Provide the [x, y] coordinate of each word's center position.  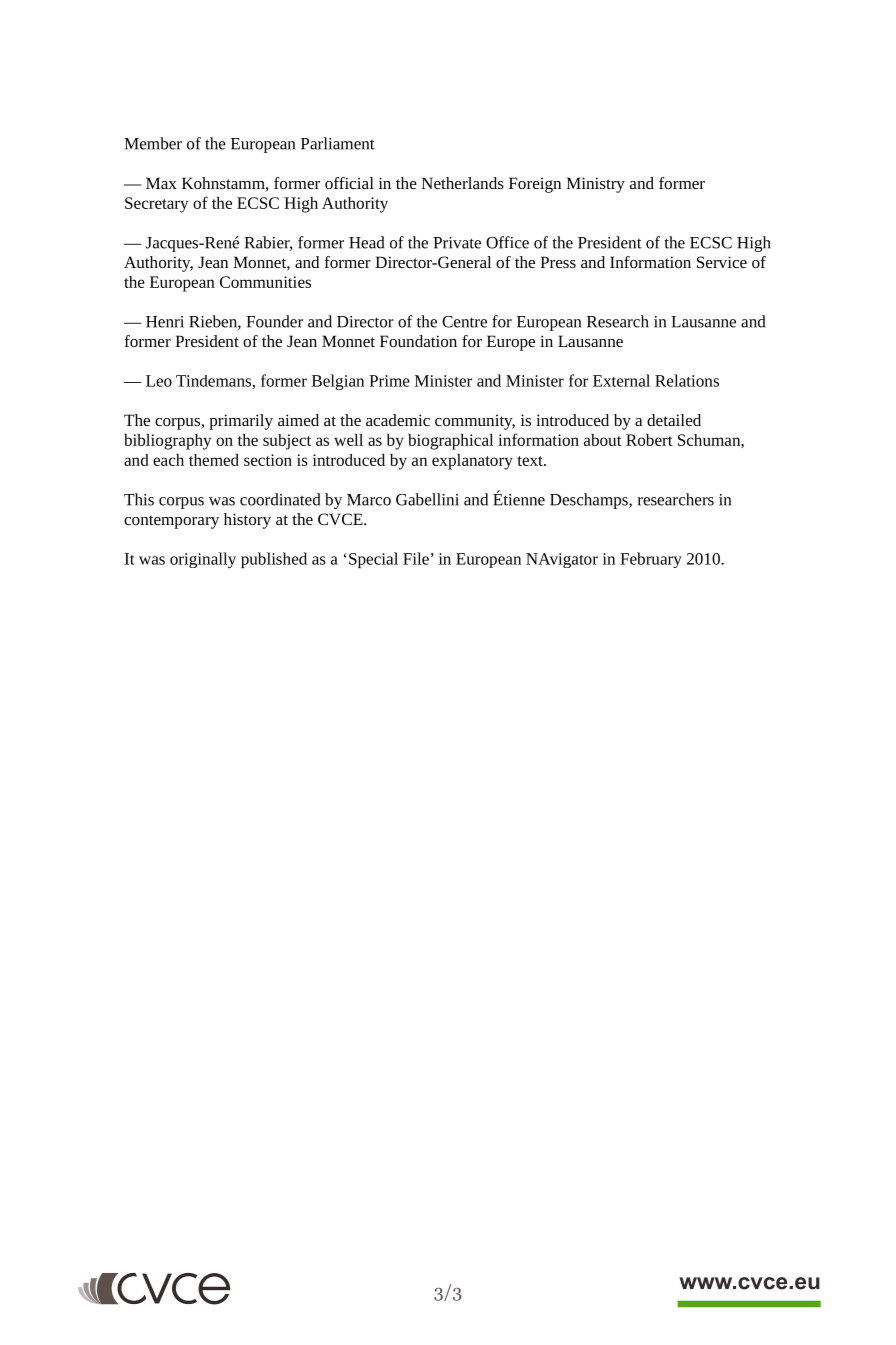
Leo [159, 381]
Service [722, 262]
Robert [649, 440]
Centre [464, 322]
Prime [389, 381]
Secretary [156, 205]
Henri [165, 322]
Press [558, 262]
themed [214, 460]
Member [153, 143]
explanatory [472, 462]
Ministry [595, 185]
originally [203, 560]
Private [457, 243]
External [621, 380]
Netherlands [462, 183]
